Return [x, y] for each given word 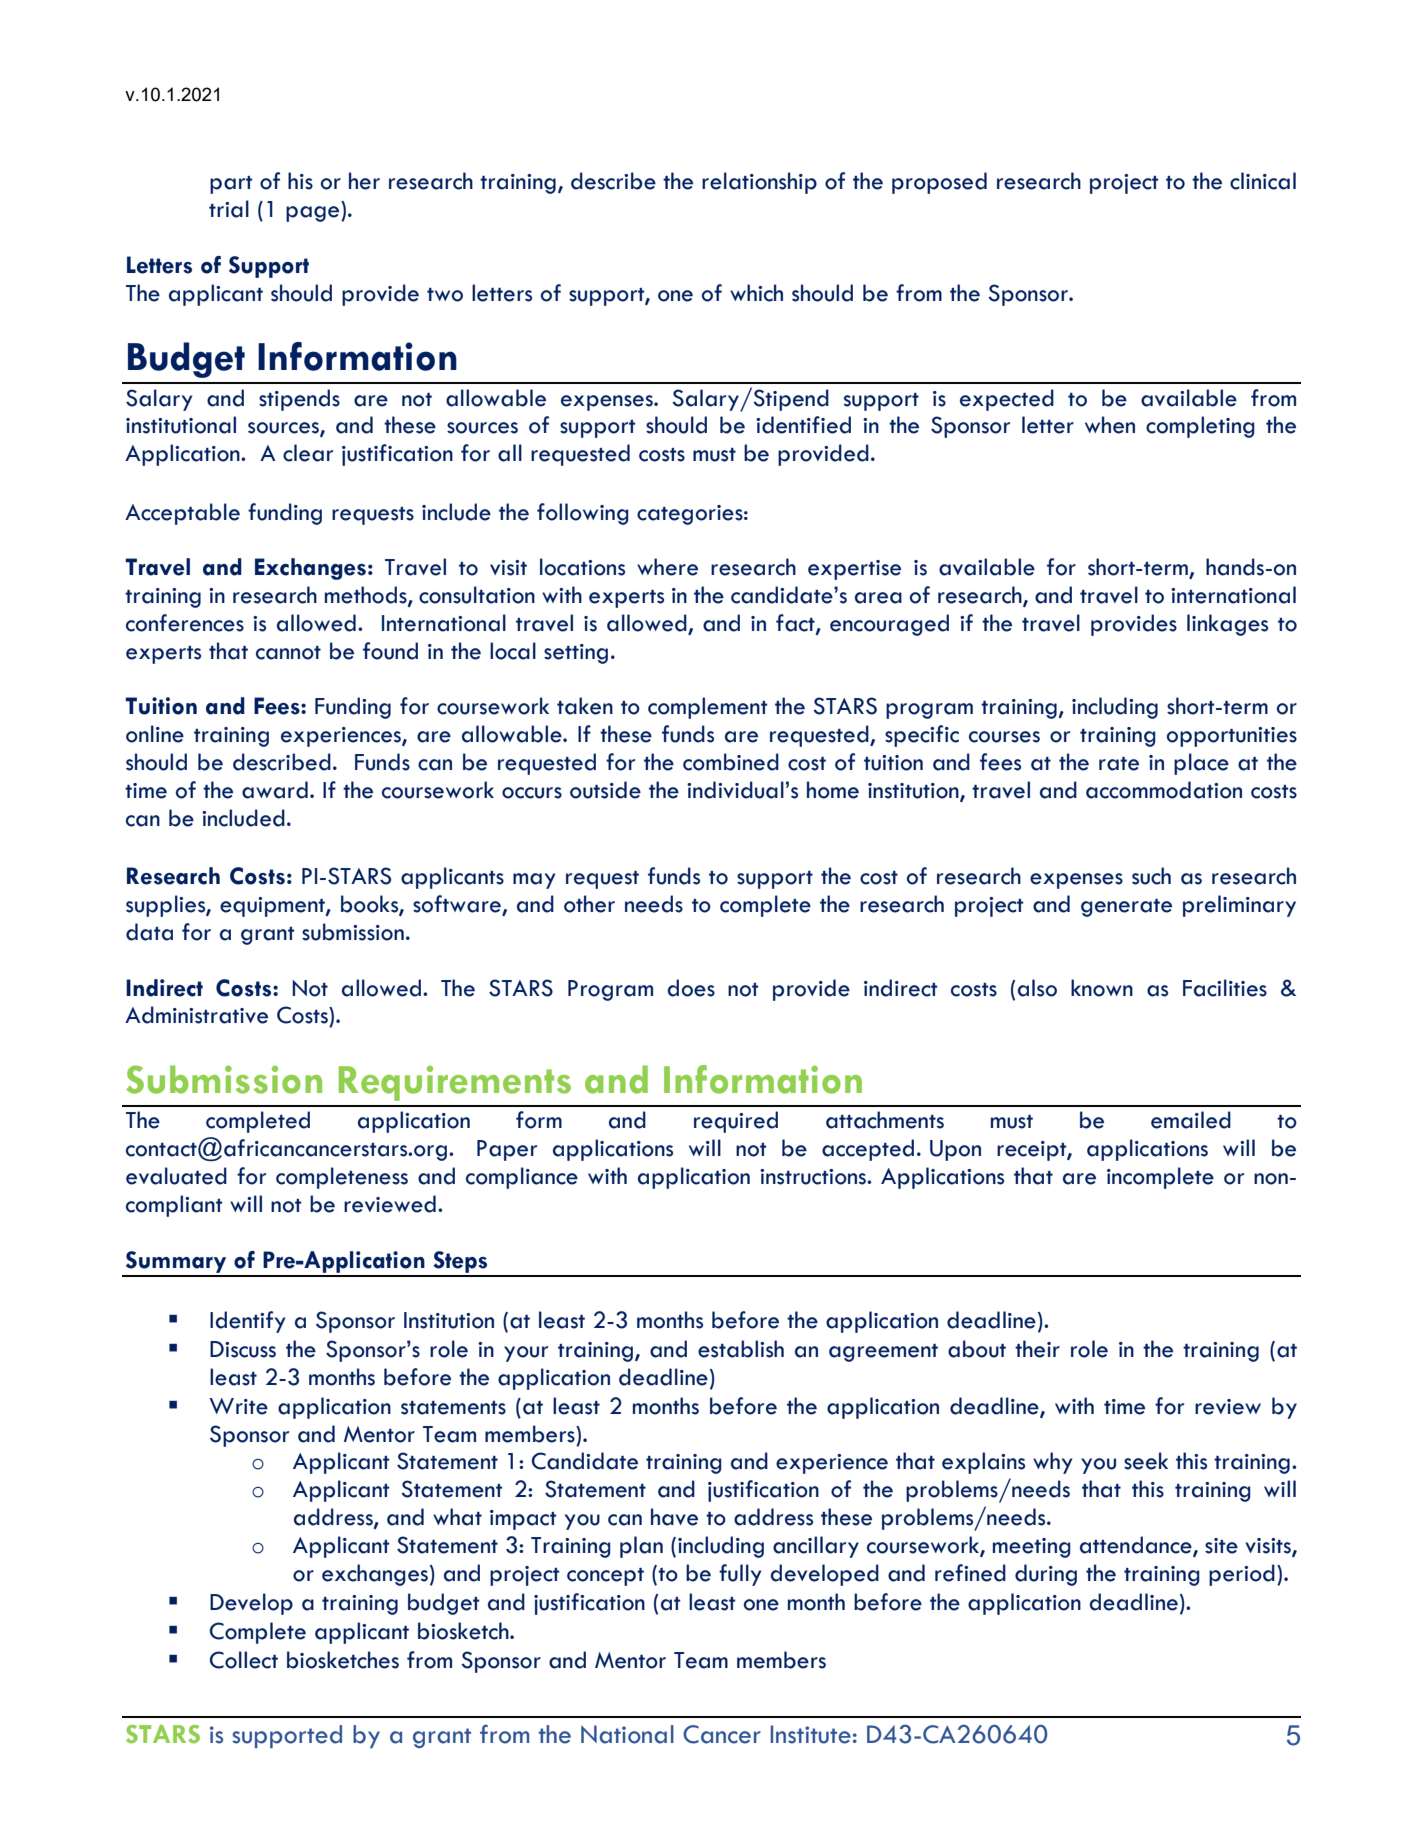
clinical [1263, 181]
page [314, 214]
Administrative [196, 1015]
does [691, 988]
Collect [244, 1660]
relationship [759, 183]
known [1102, 988]
